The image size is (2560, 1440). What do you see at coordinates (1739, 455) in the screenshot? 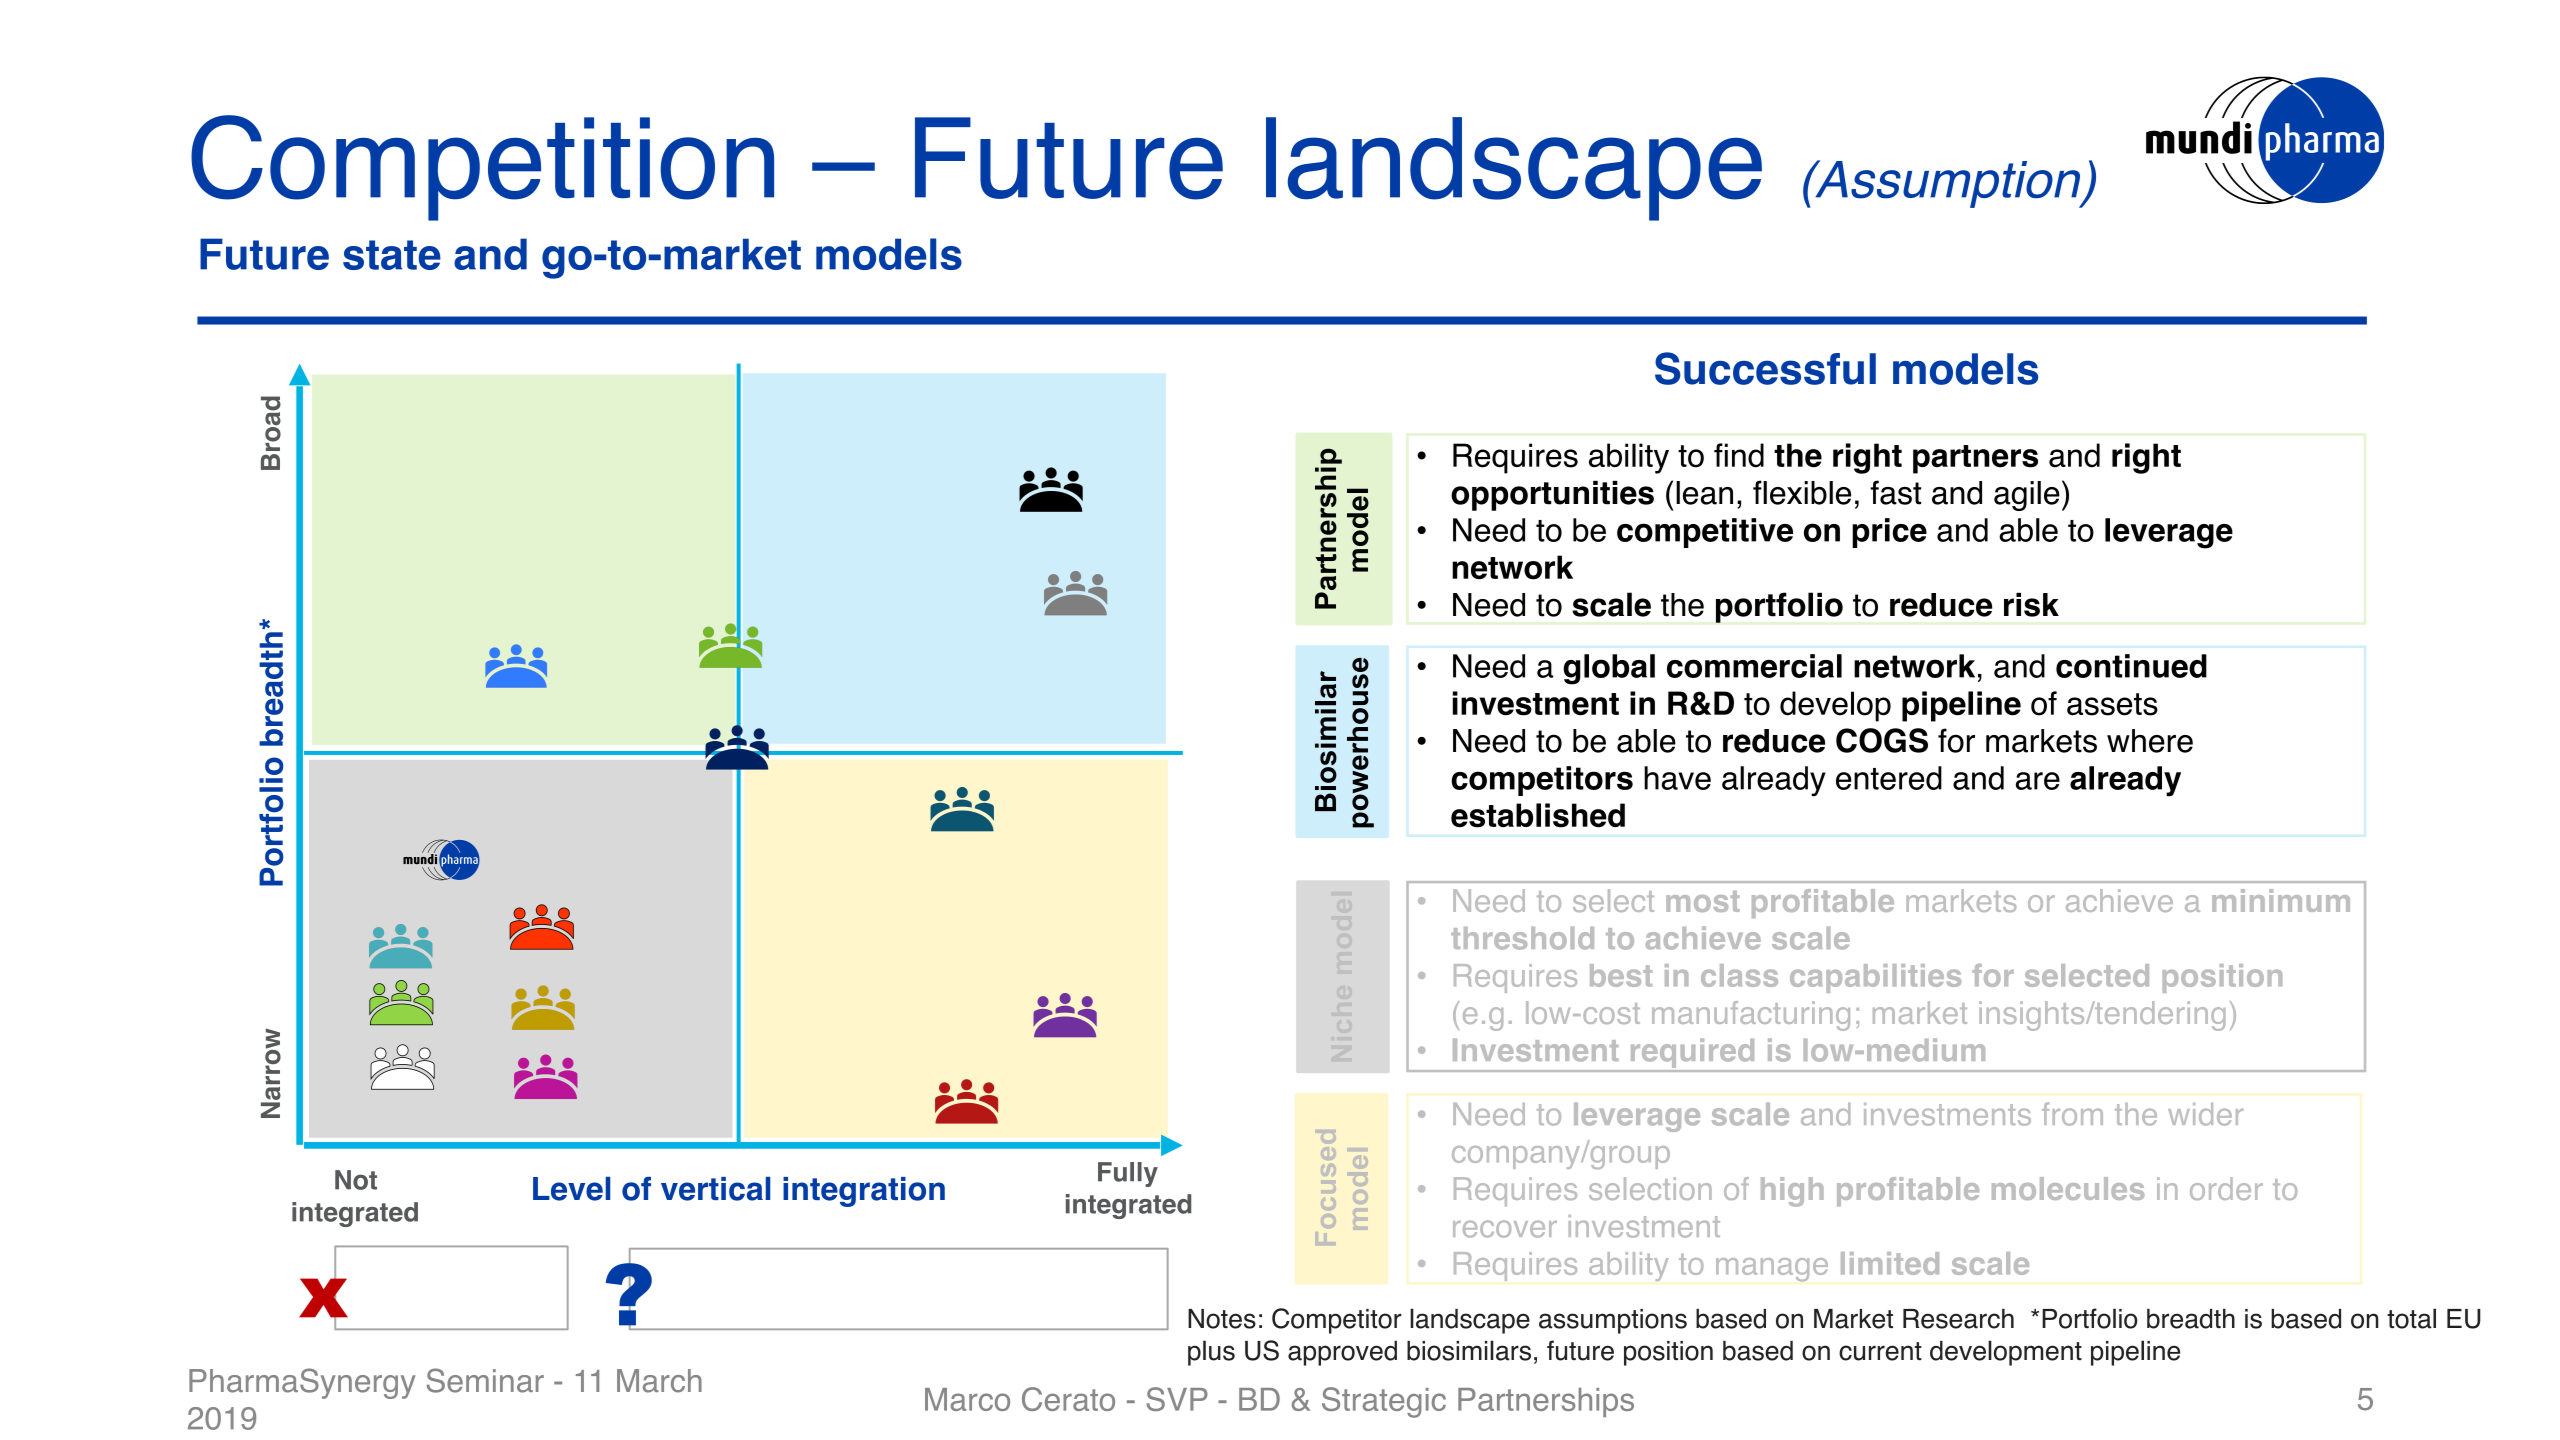
I see `find` at bounding box center [1739, 455].
